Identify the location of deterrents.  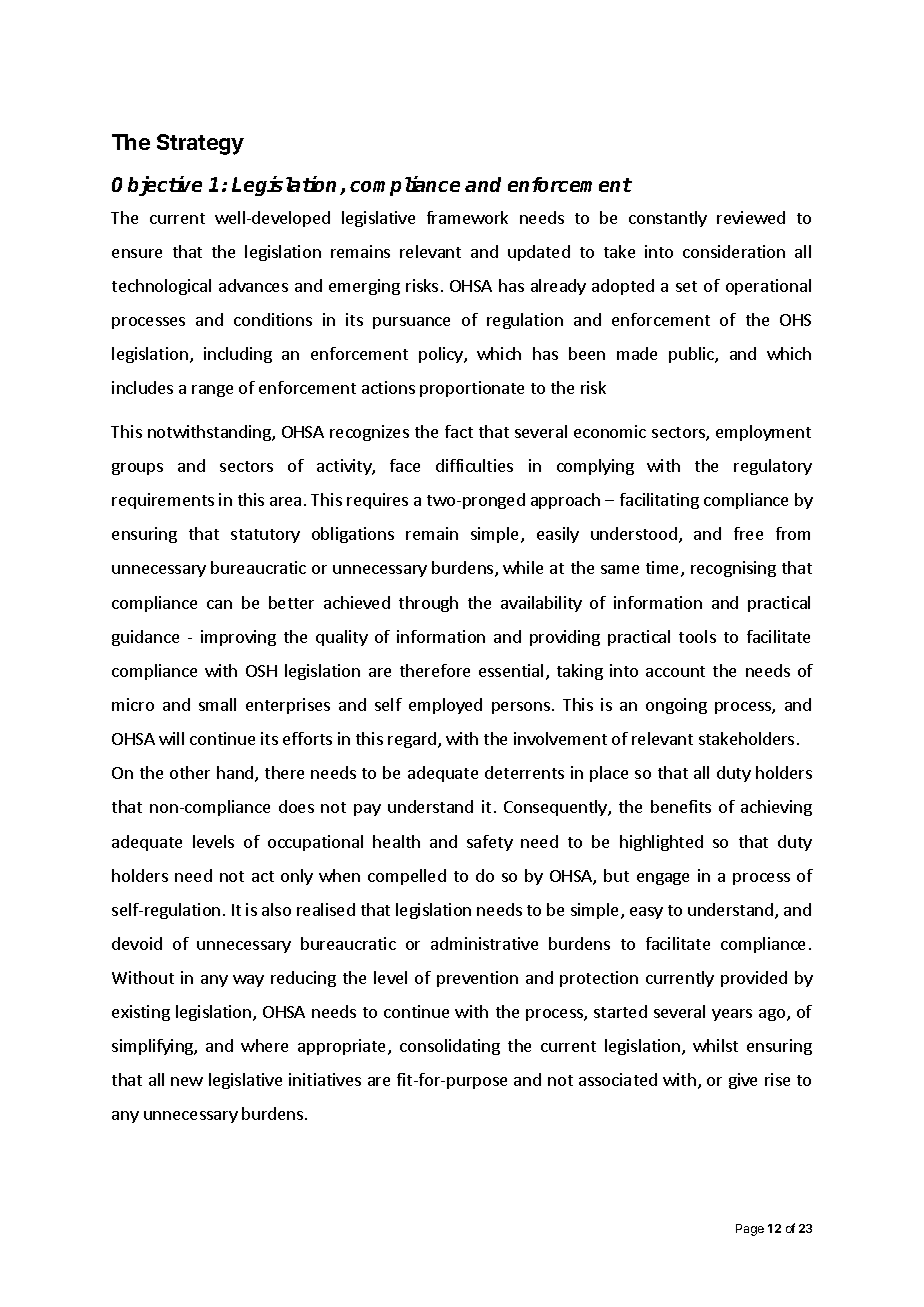
(524, 772).
